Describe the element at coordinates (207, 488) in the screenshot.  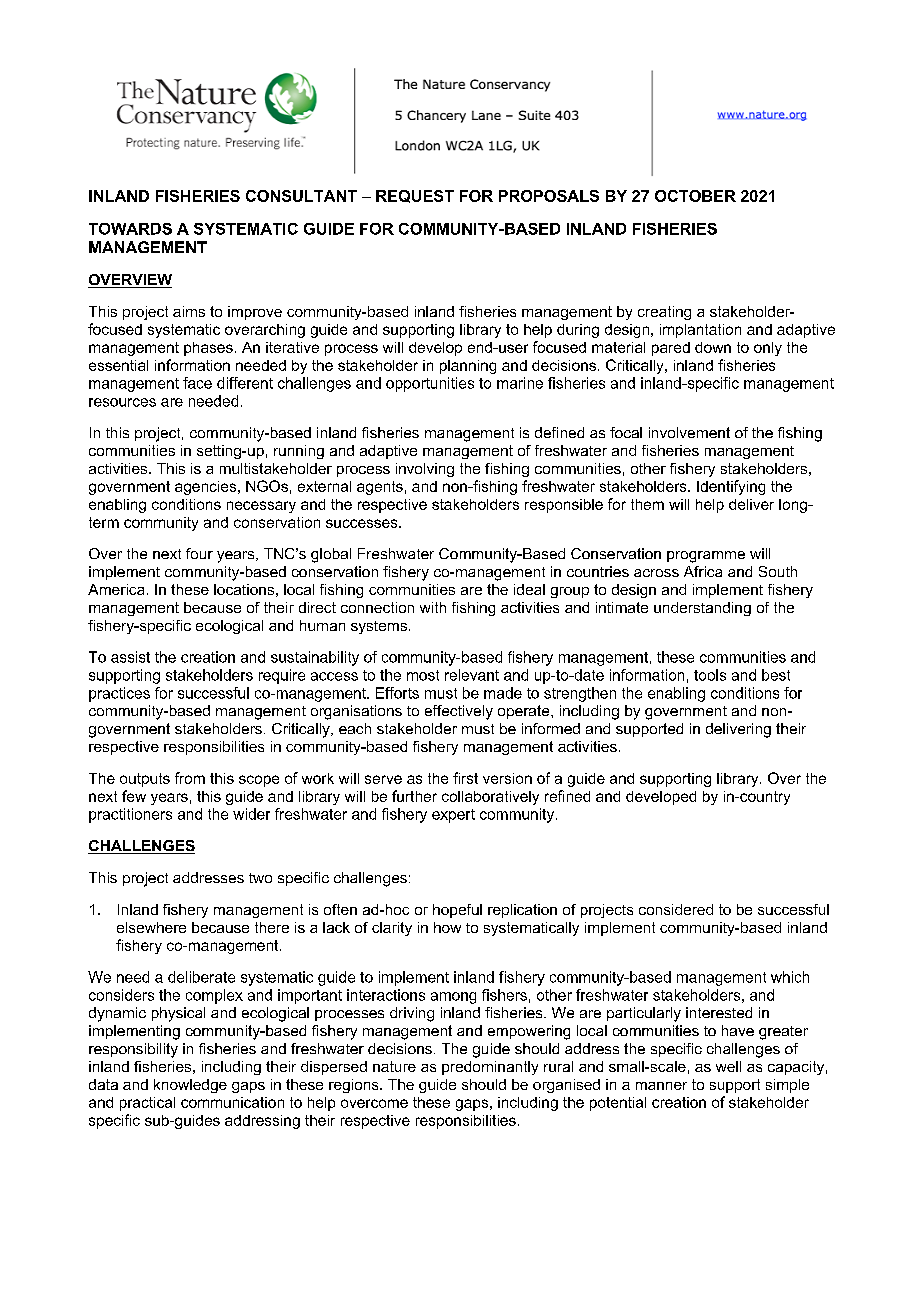
I see `agencies` at that location.
